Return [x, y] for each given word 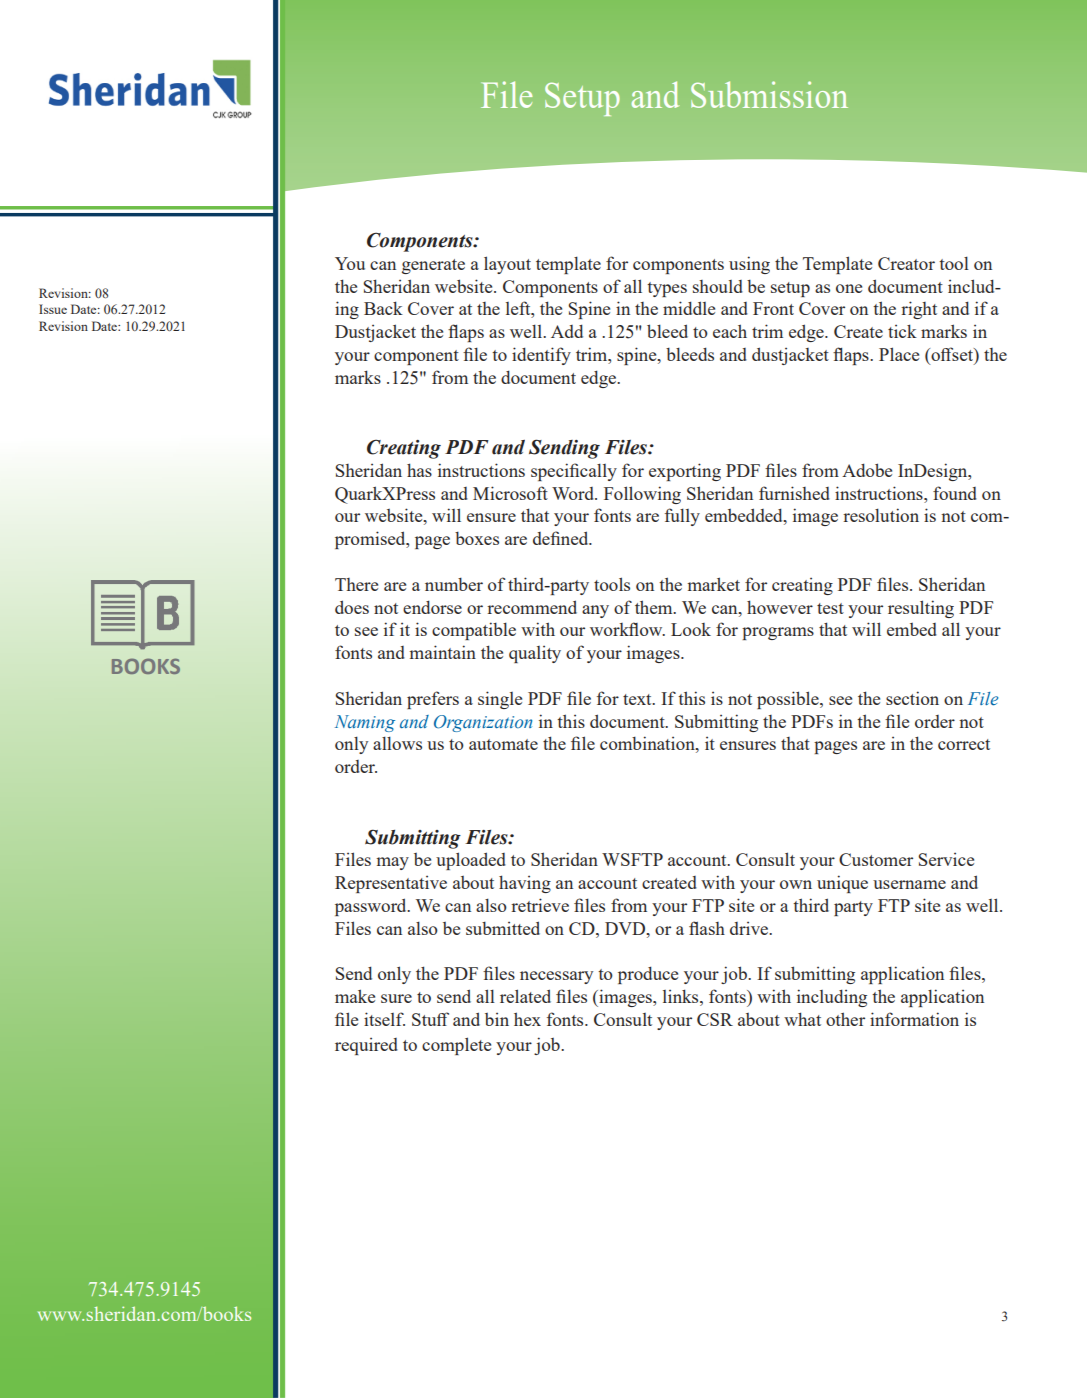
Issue [53, 309]
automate [503, 744]
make [355, 996]
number [454, 584]
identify [541, 356]
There [356, 584]
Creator [906, 263]
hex [527, 1019]
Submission [769, 94]
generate [433, 266]
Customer [876, 859]
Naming [365, 723]
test [830, 608]
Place [899, 354]
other [845, 1019]
